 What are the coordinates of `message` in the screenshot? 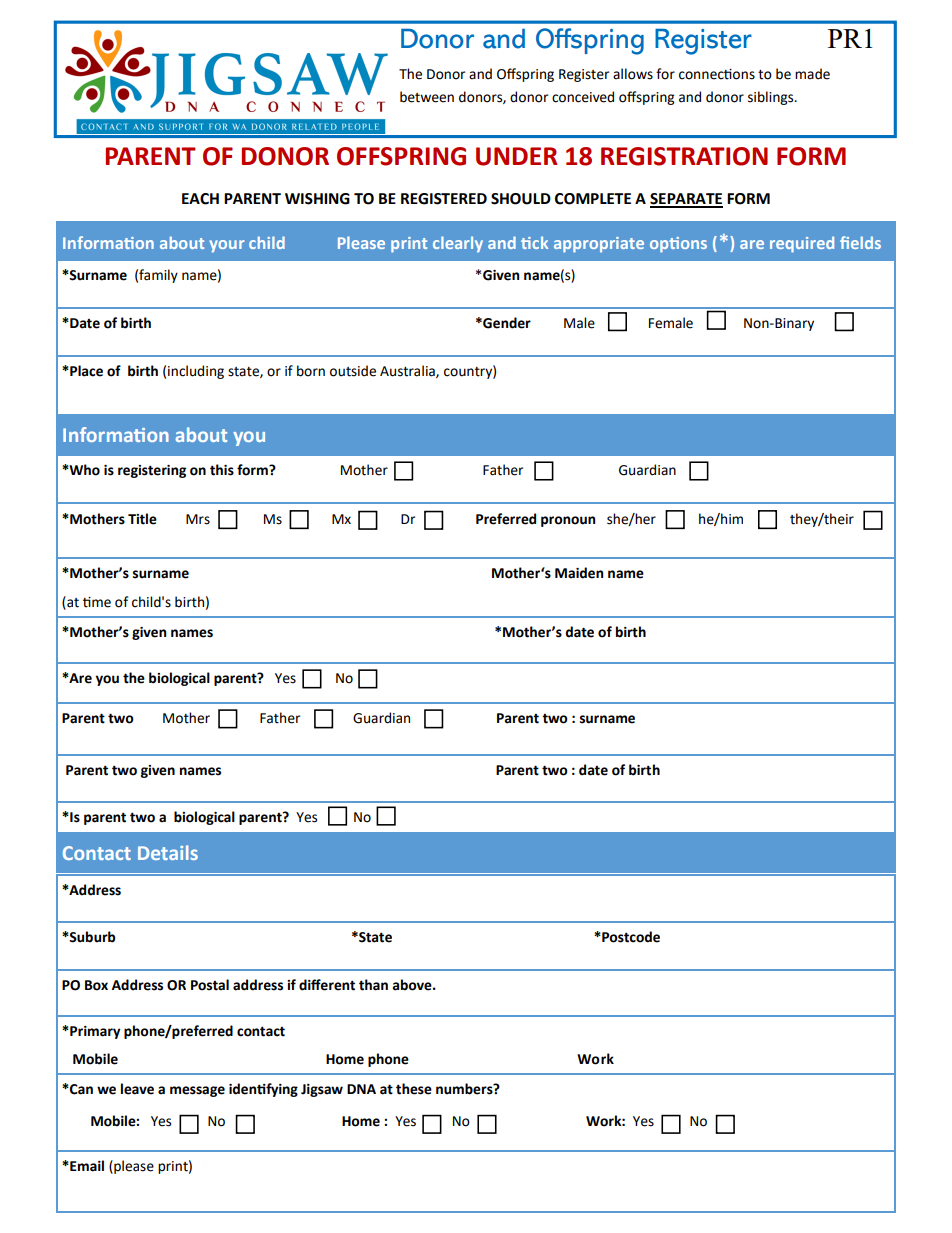 It's located at (197, 1091).
